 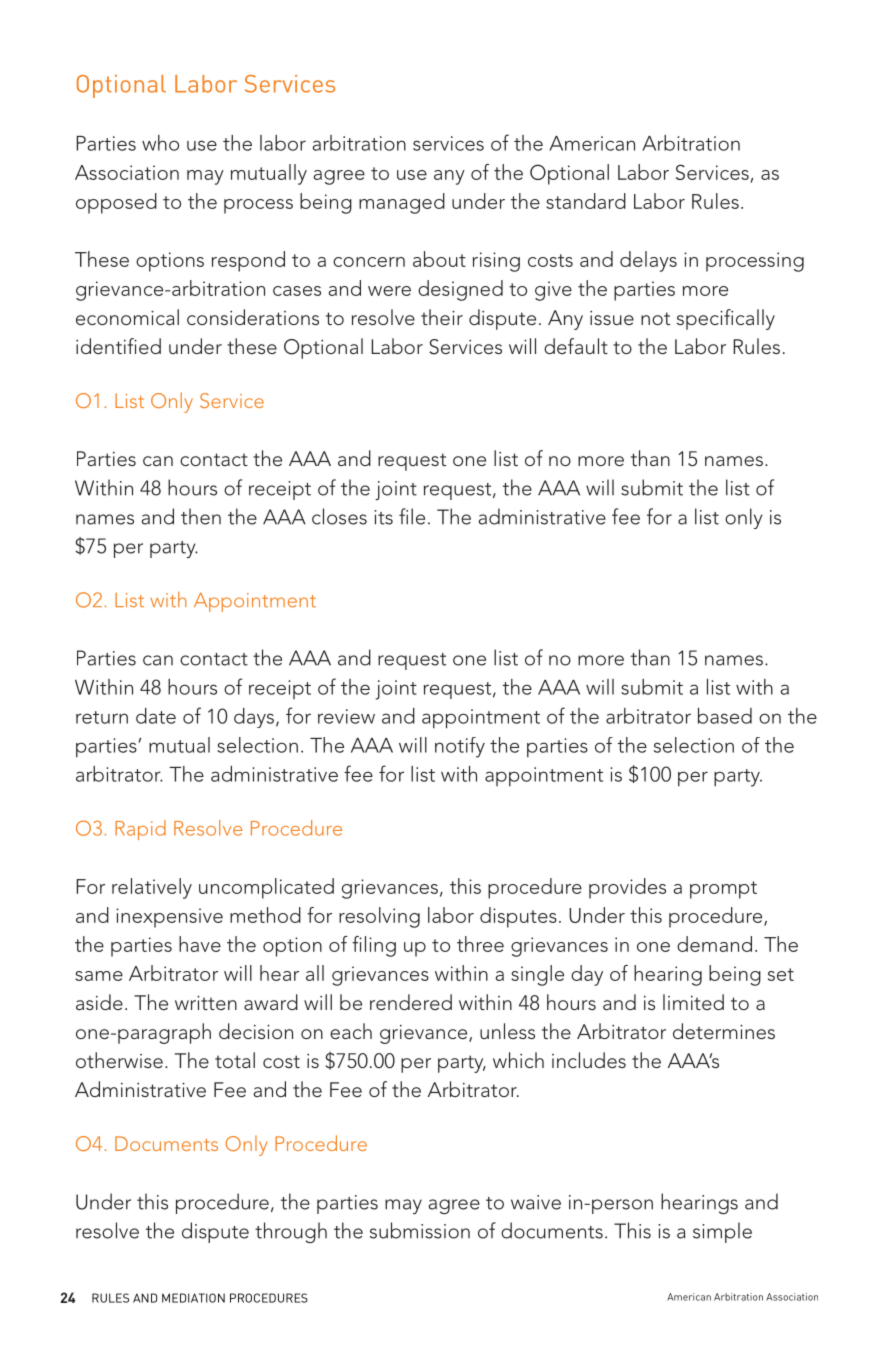 What do you see at coordinates (156, 716) in the screenshot?
I see `date` at bounding box center [156, 716].
